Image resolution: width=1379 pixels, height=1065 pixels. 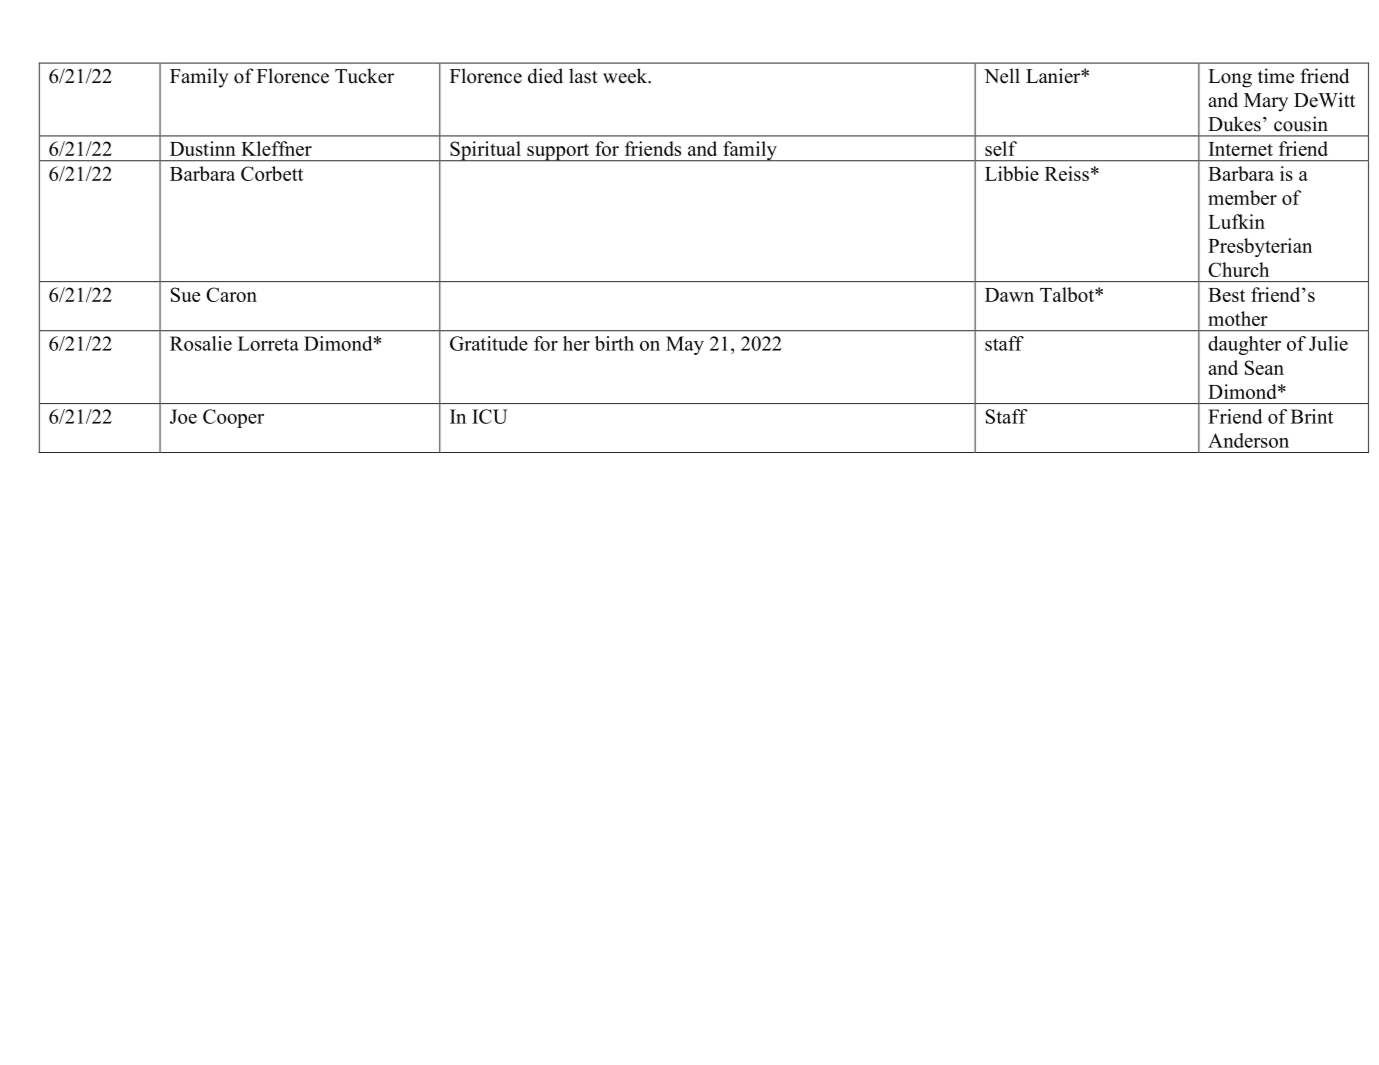 I want to click on Corbett, so click(x=272, y=173).
